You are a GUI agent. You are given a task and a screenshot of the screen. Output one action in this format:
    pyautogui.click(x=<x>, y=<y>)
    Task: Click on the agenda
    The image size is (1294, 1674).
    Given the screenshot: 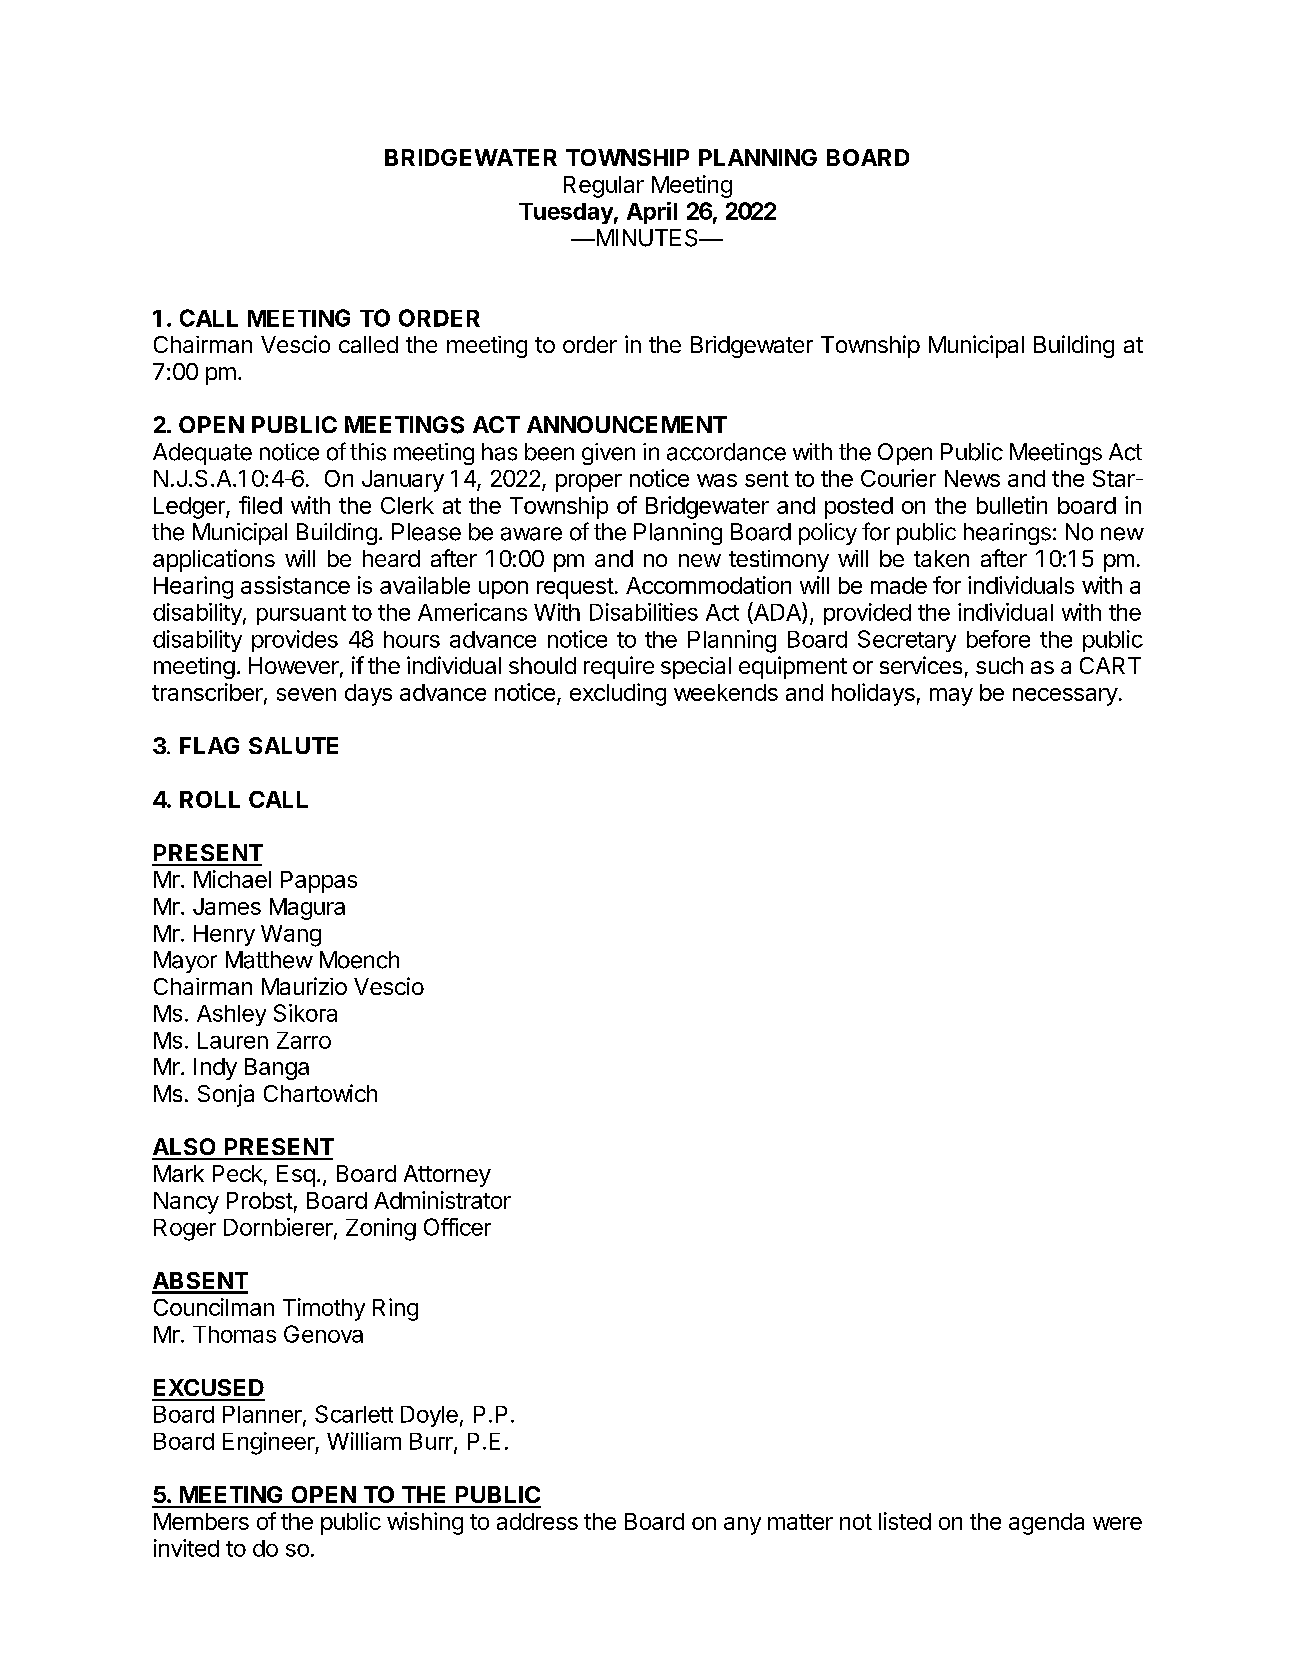 What is the action you would take?
    pyautogui.click(x=1046, y=1524)
